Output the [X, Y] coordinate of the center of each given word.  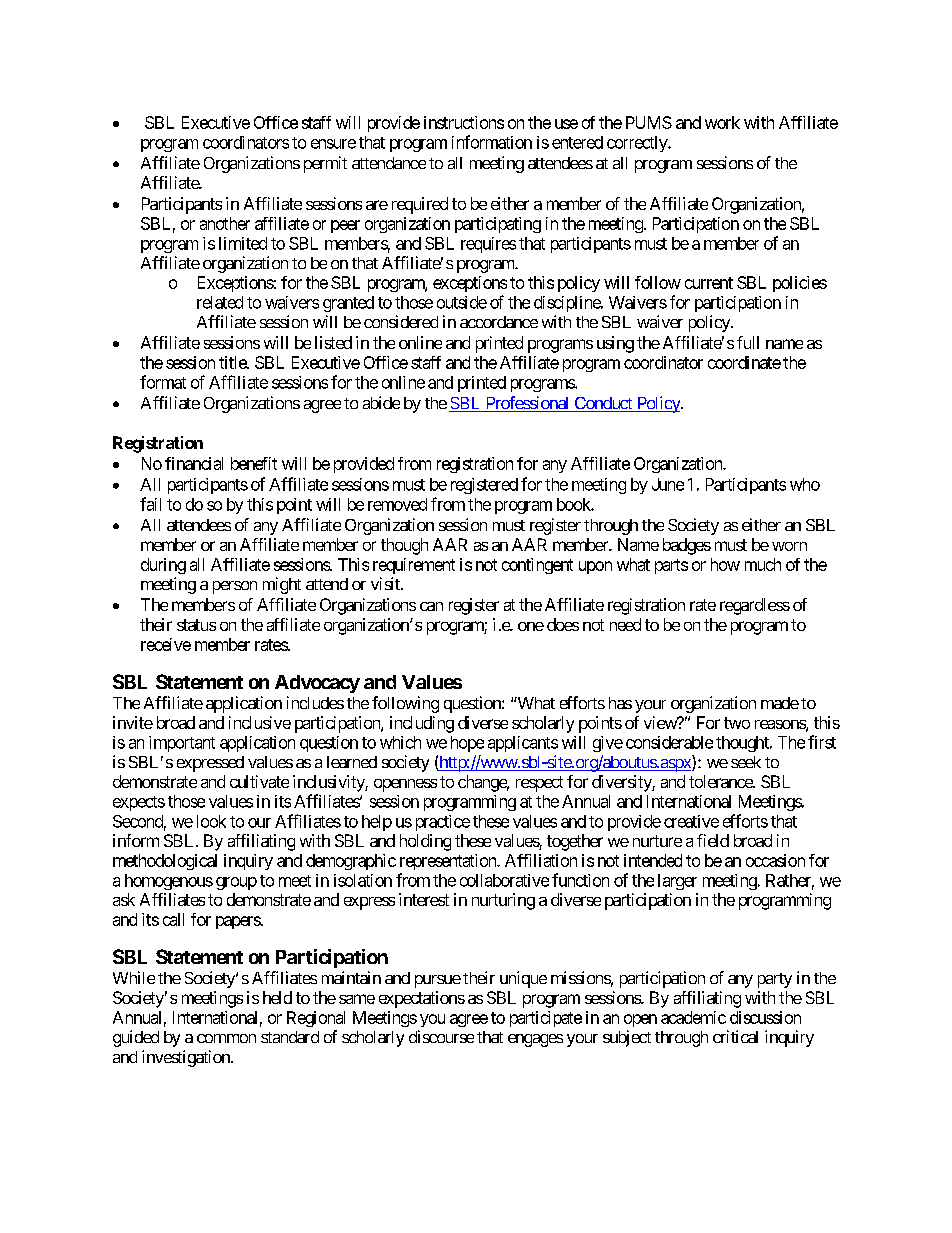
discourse [441, 1036]
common [226, 1038]
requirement [414, 566]
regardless [755, 606]
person [235, 587]
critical [735, 1036]
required [420, 205]
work [722, 122]
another [225, 223]
